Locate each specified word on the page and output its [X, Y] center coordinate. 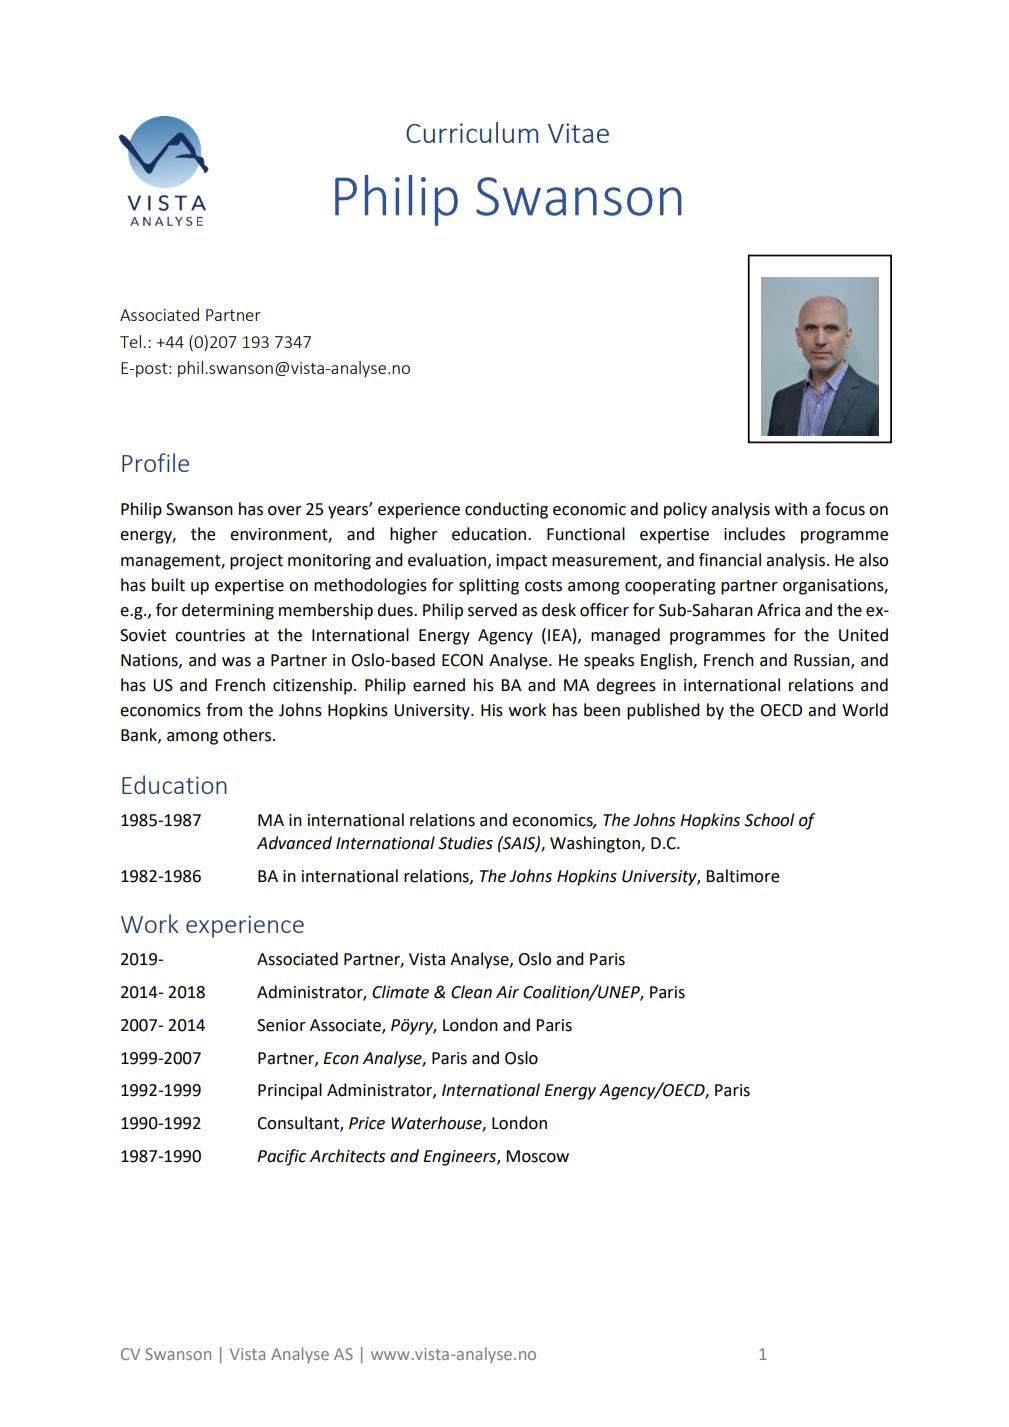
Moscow [537, 1156]
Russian [823, 661]
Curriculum [472, 132]
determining [228, 611]
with [791, 509]
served [492, 610]
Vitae [578, 133]
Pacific [281, 1157]
